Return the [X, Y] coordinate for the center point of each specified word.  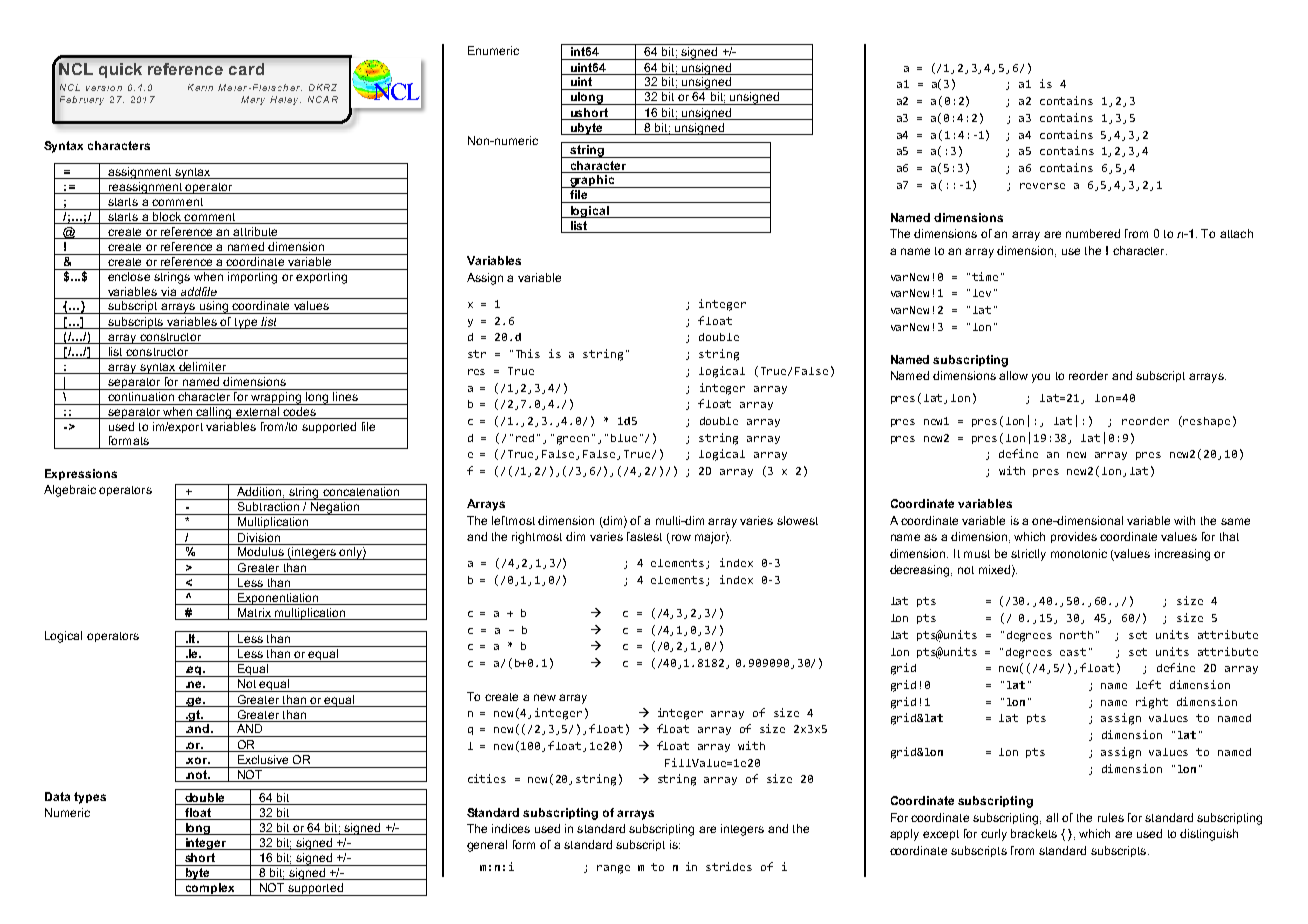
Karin [200, 87]
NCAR [323, 99]
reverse [1042, 186]
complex [210, 889]
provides [1074, 537]
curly [994, 835]
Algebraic [70, 491]
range [613, 869]
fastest [644, 536]
